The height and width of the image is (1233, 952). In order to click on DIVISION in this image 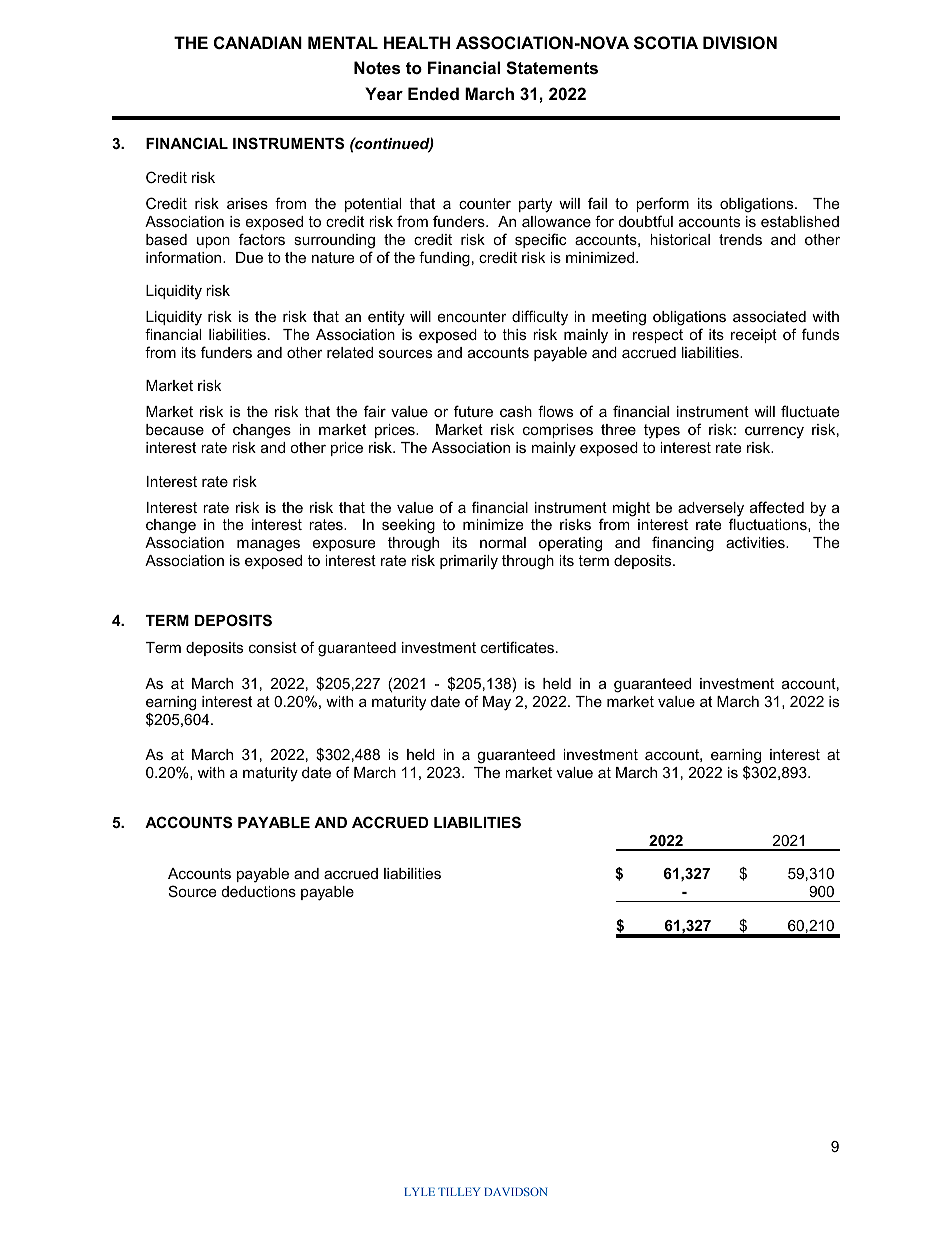, I will do `click(740, 43)`.
